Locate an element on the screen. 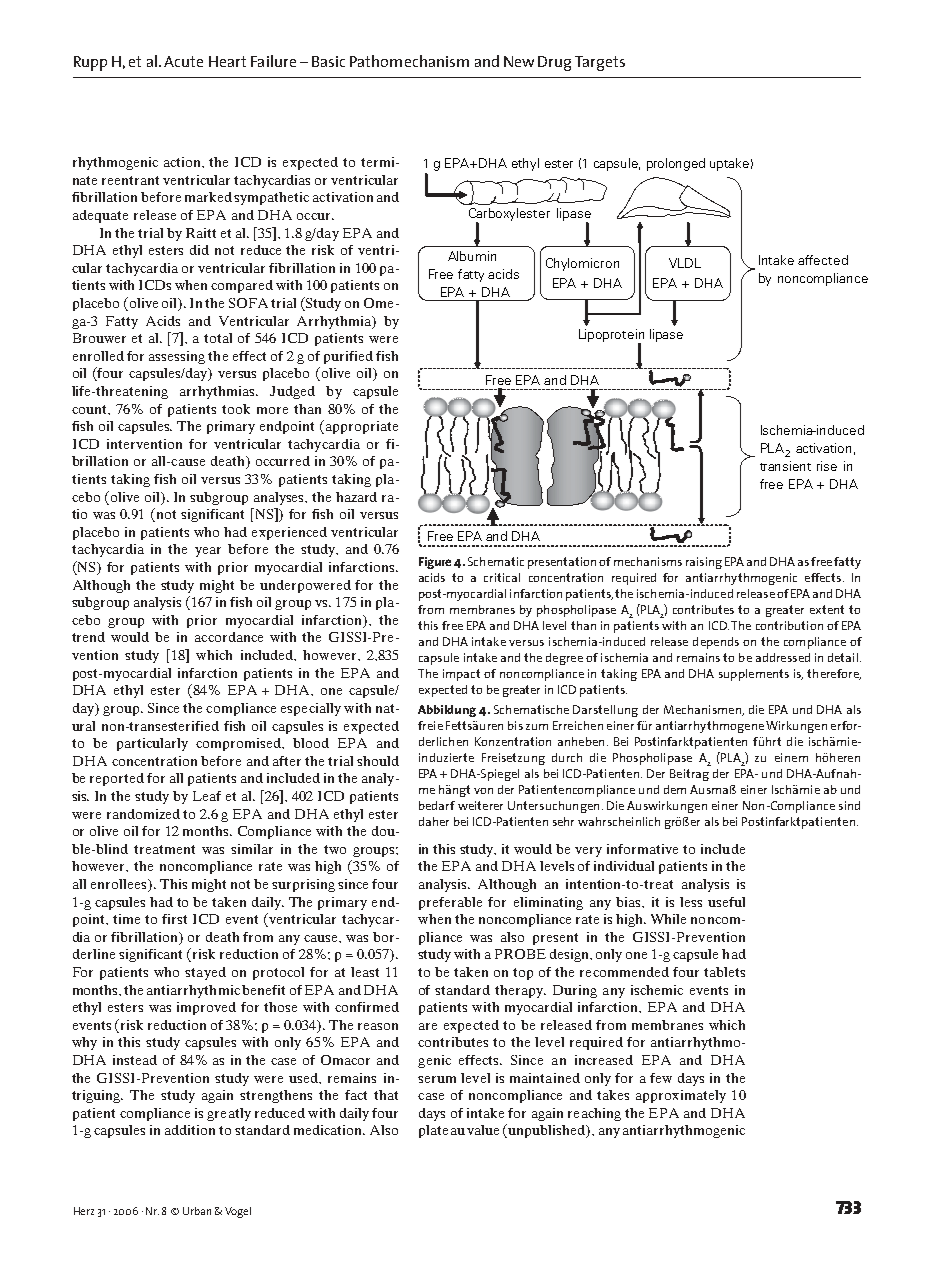 The width and height of the screenshot is (952, 1270). prolonged is located at coordinates (676, 164).
